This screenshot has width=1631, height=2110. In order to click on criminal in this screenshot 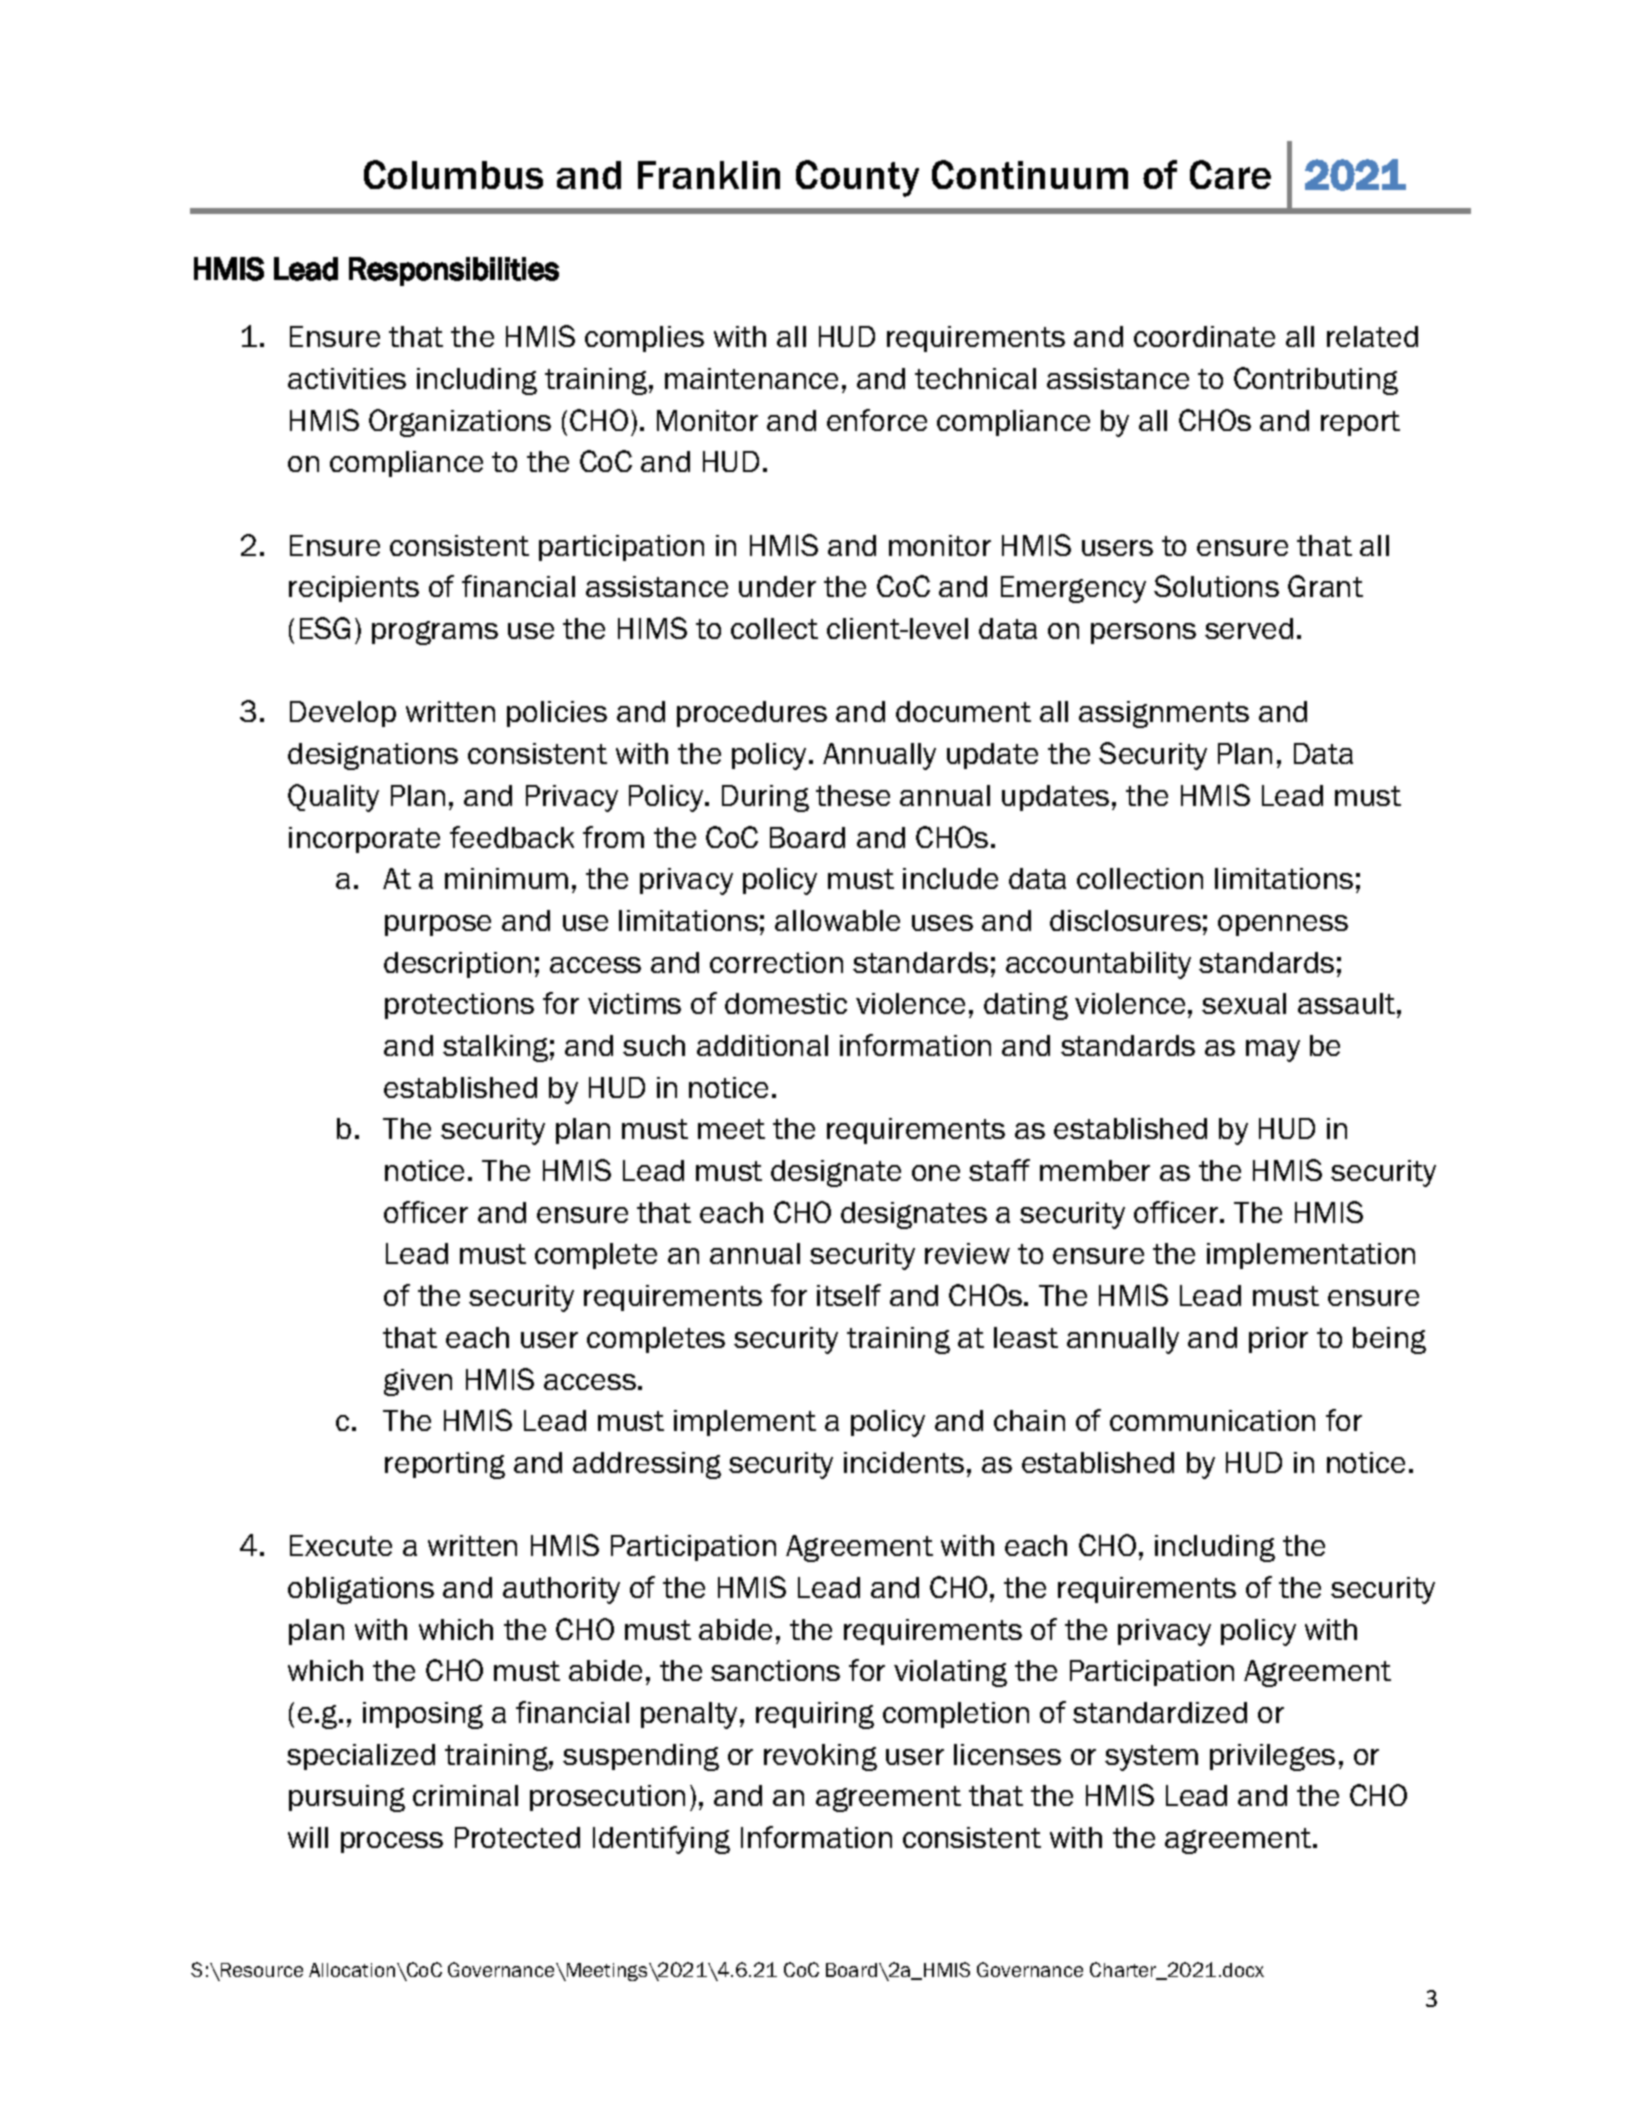, I will do `click(465, 1795)`.
